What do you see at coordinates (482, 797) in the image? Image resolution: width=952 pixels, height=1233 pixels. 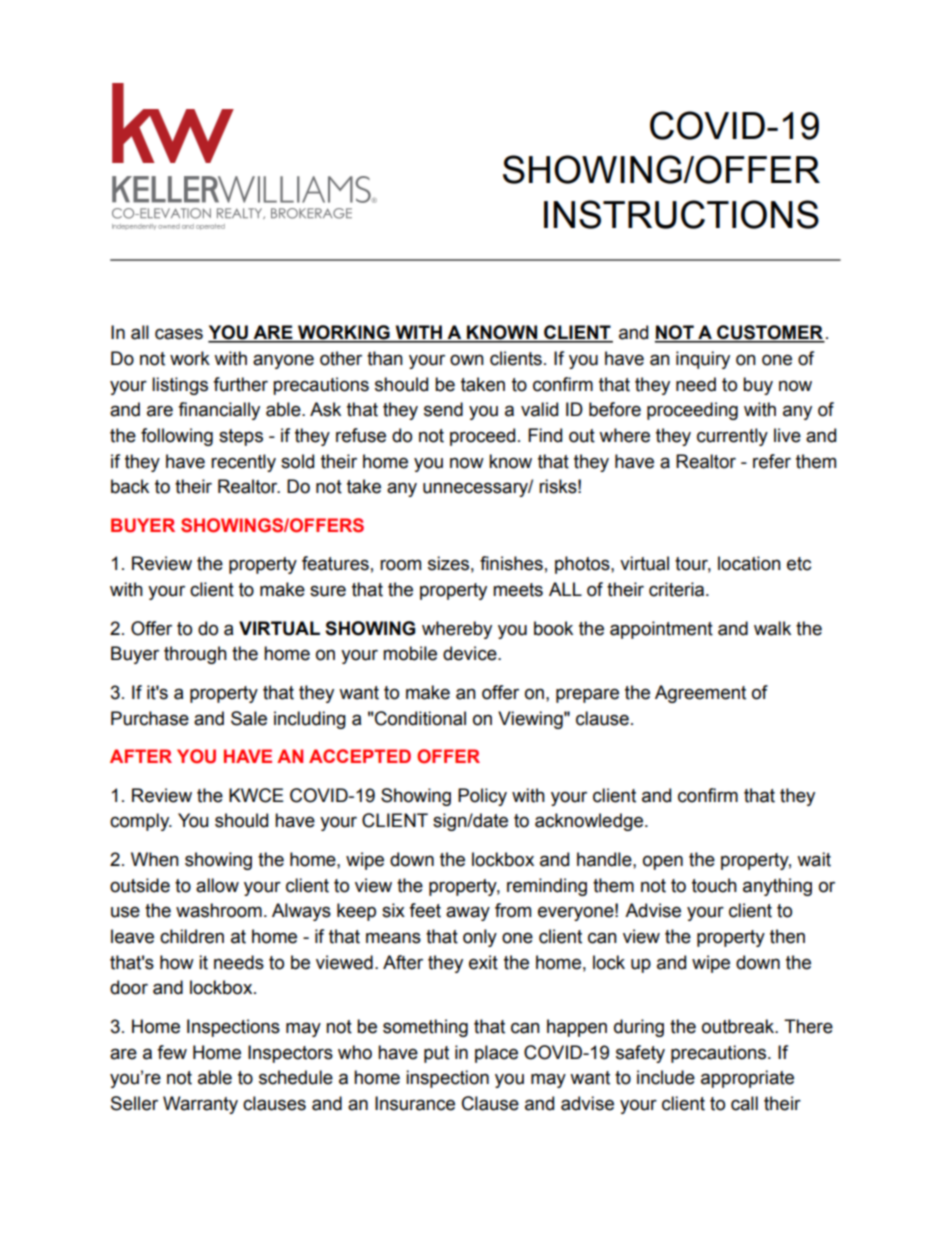 I see `Policy` at bounding box center [482, 797].
